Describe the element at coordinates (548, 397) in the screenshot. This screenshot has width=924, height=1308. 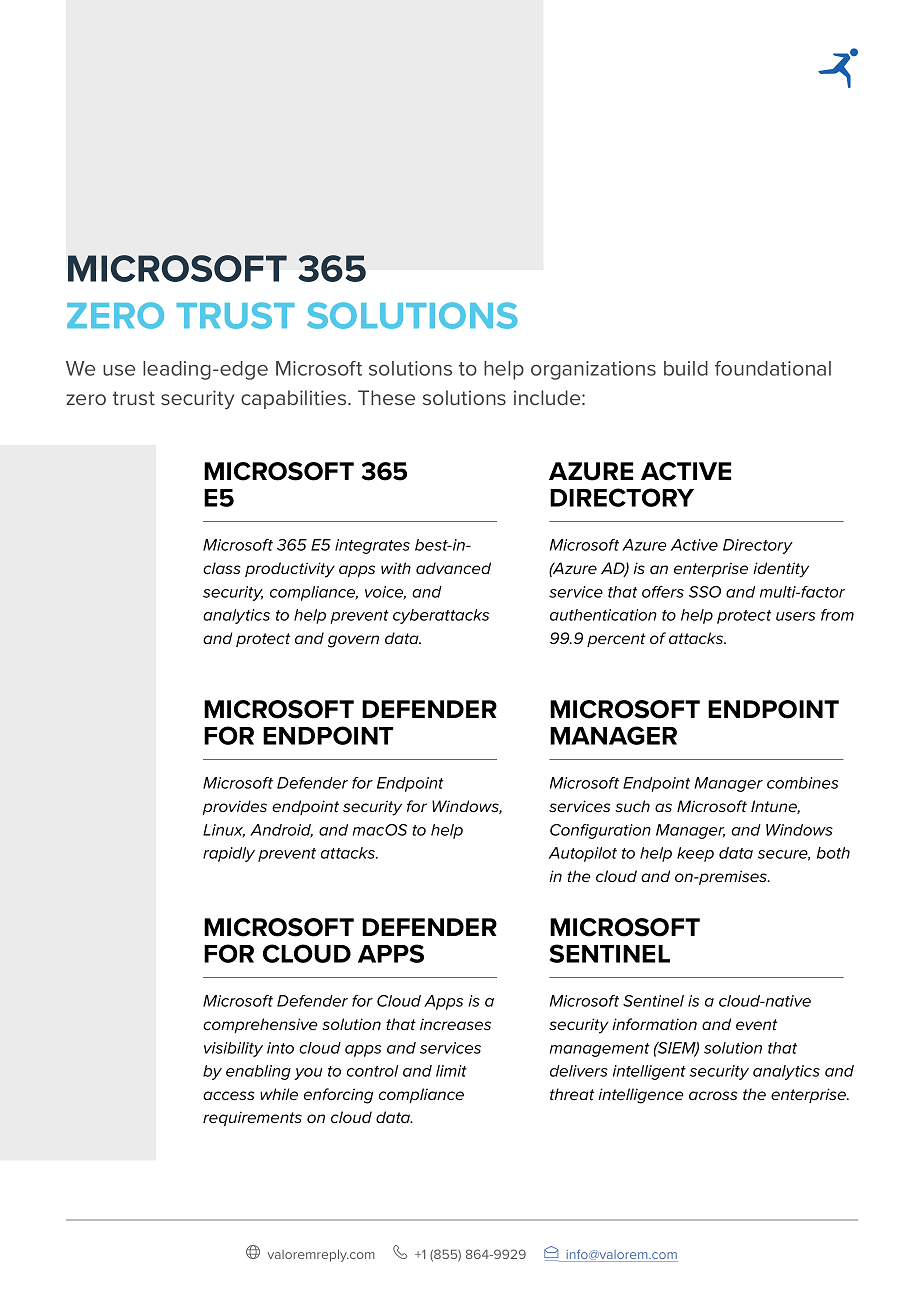
I see `include` at that location.
